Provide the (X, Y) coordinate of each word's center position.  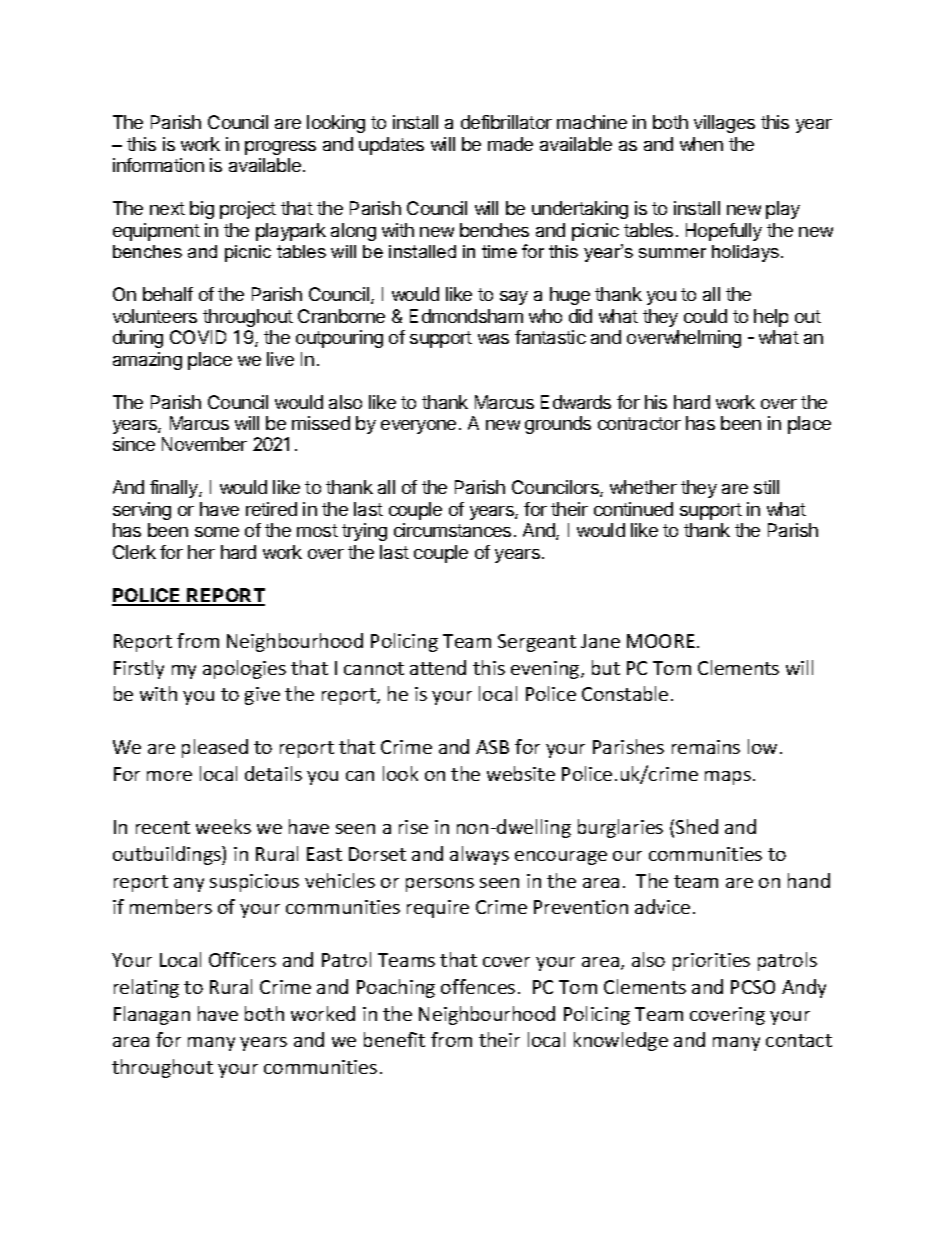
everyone (418, 427)
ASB (492, 747)
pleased (215, 748)
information (158, 165)
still (766, 487)
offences (478, 986)
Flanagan (152, 1015)
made (510, 144)
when (701, 144)
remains (706, 747)
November (204, 444)
